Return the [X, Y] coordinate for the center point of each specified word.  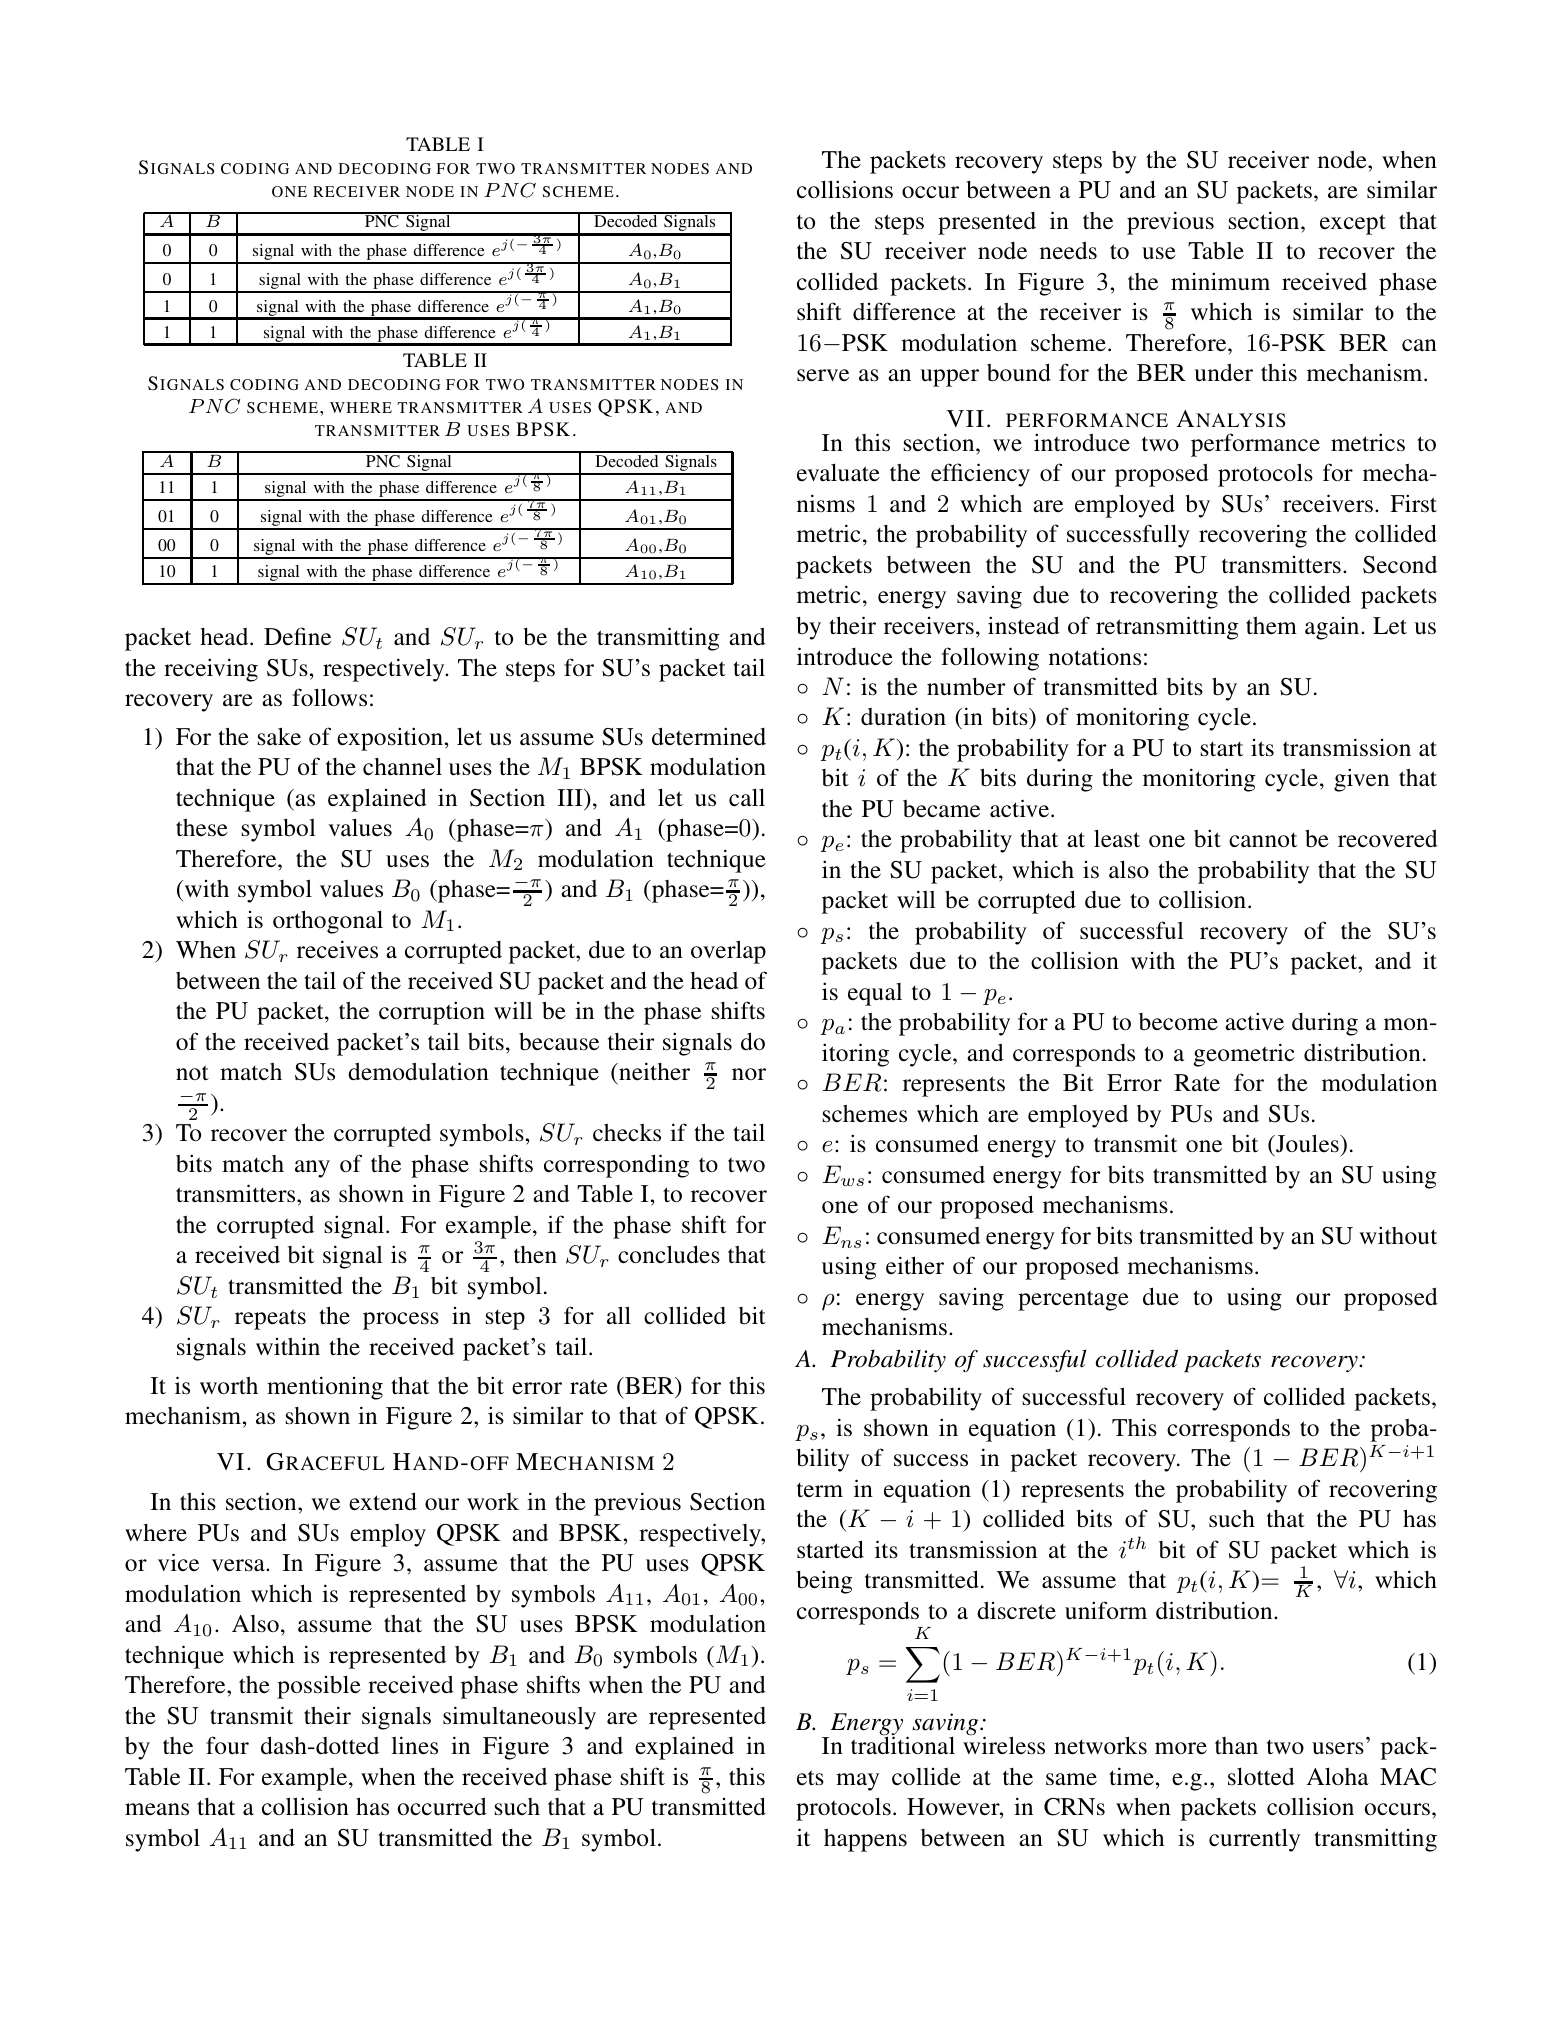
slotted [1261, 1776]
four [227, 1745]
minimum [1220, 281]
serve [823, 375]
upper [949, 378]
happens [865, 1840]
